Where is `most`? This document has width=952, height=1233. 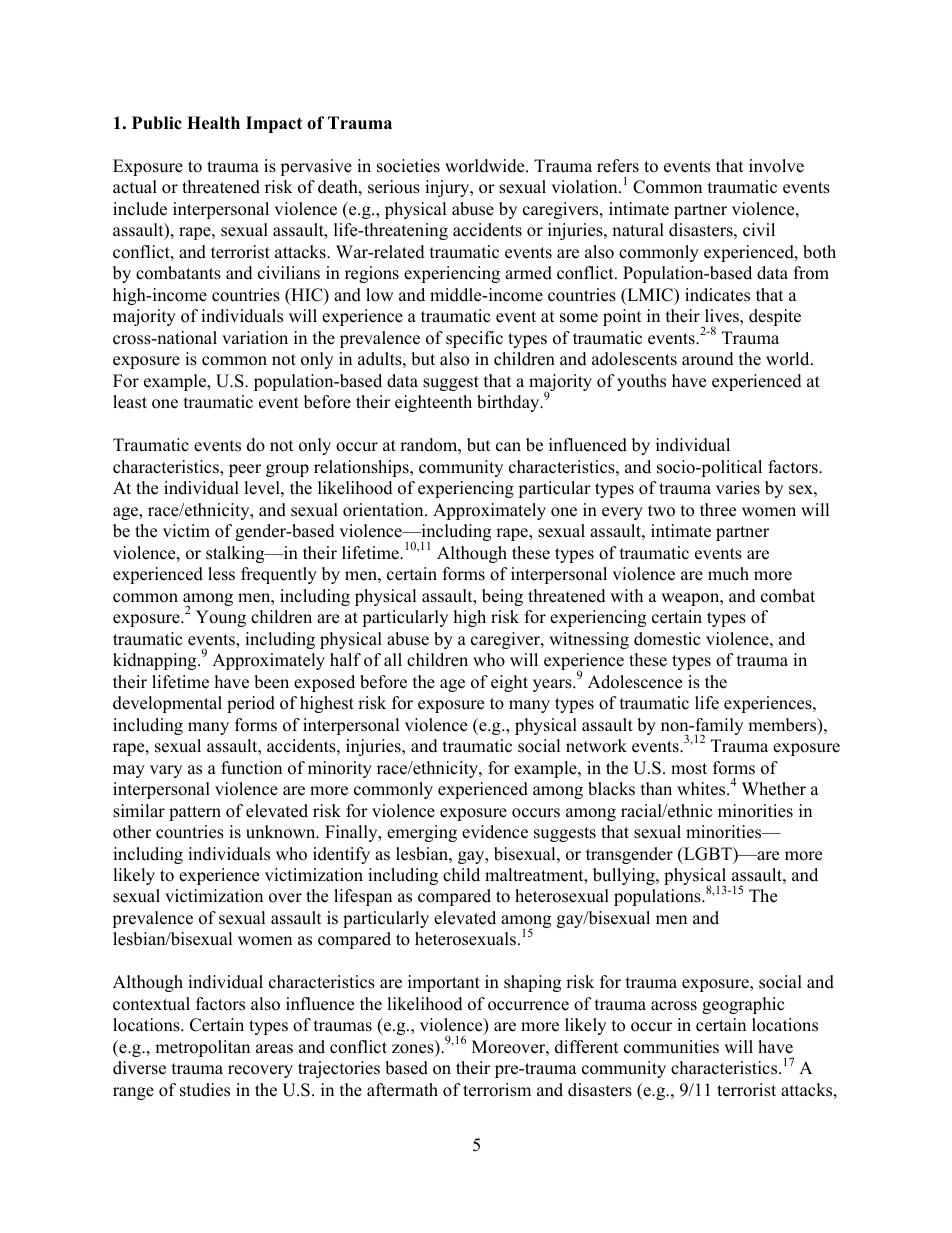
most is located at coordinates (689, 769).
